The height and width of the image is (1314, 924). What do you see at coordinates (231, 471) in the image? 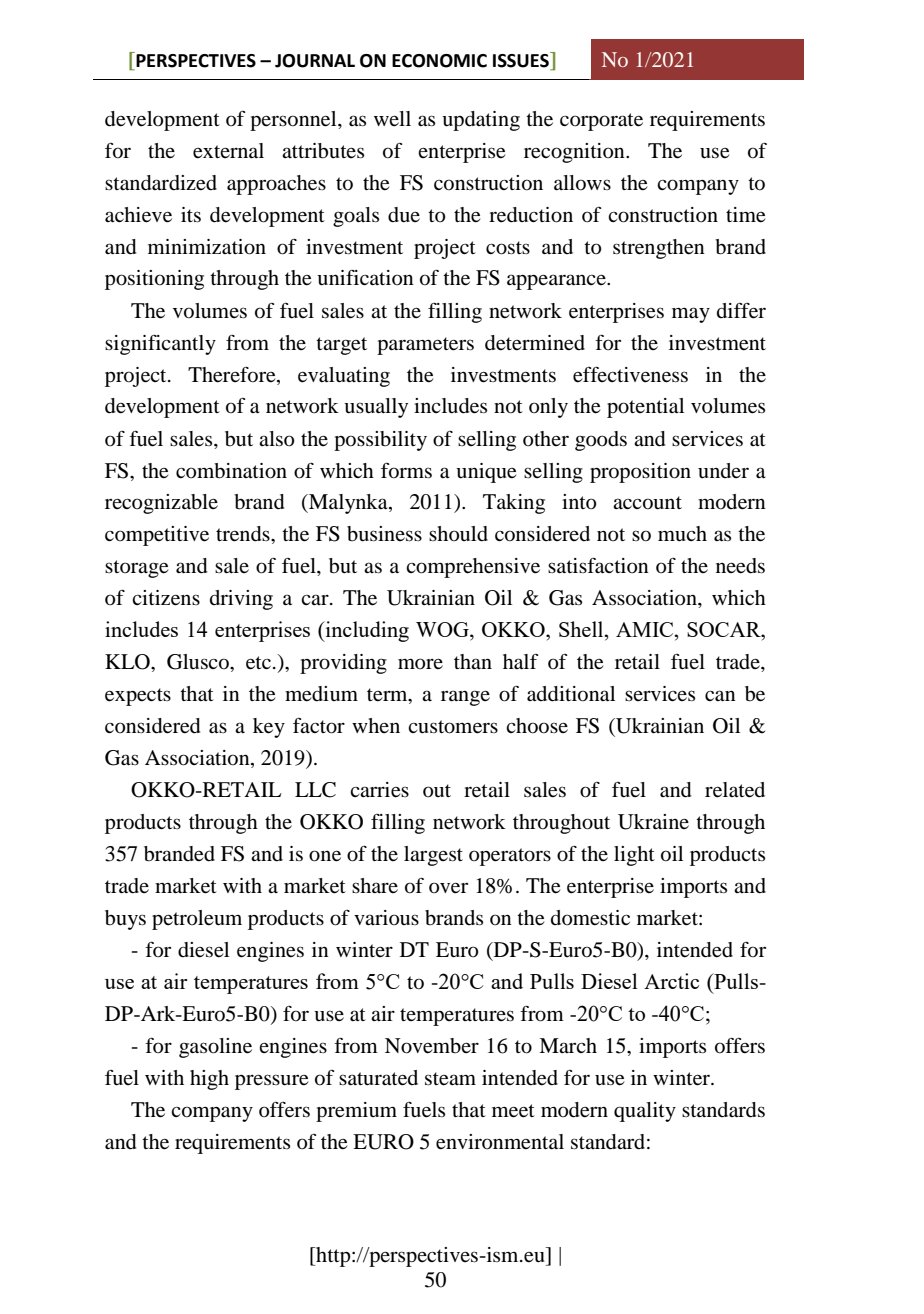
I see `combination` at bounding box center [231, 471].
